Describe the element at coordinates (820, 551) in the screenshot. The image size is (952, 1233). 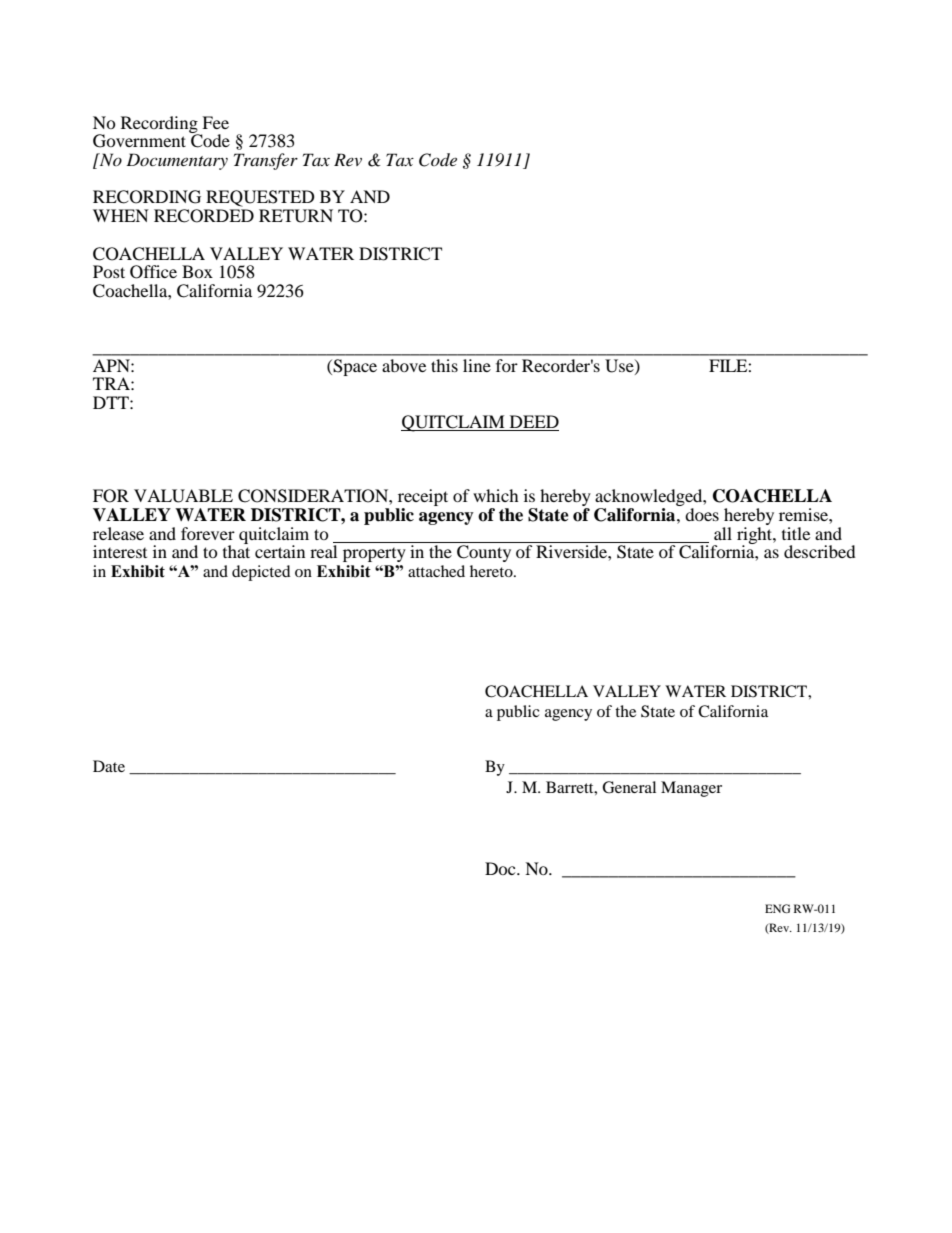
I see `described` at that location.
